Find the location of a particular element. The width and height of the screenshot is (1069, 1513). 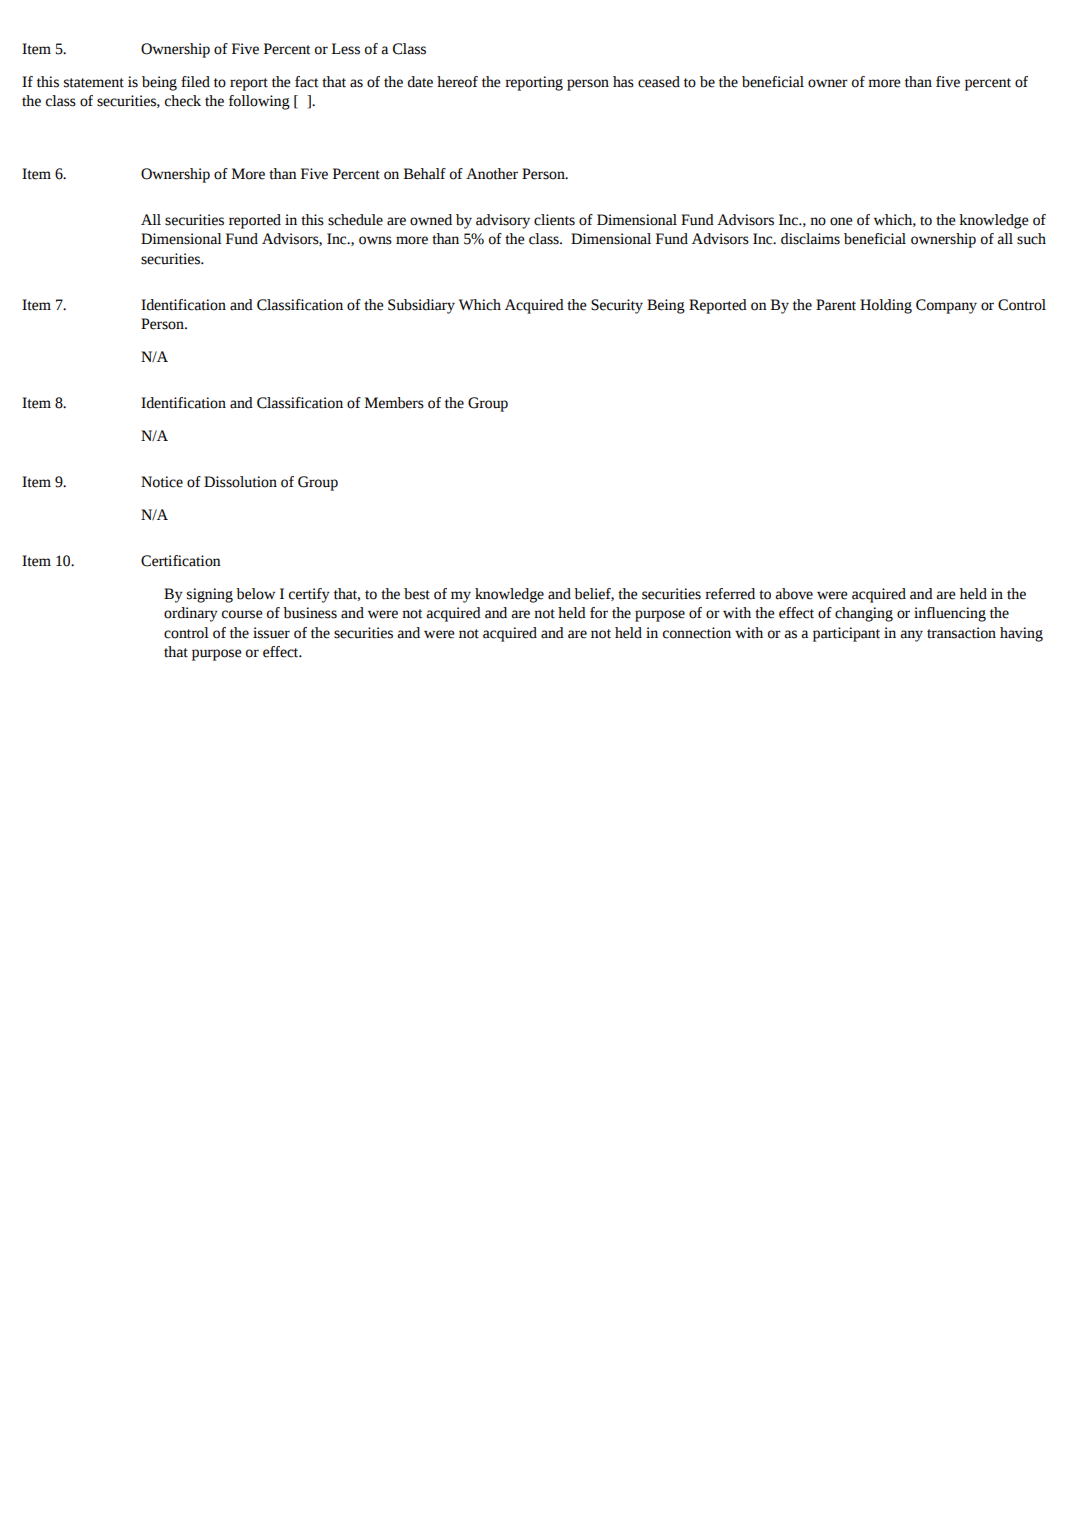

Subsidiary is located at coordinates (421, 306).
